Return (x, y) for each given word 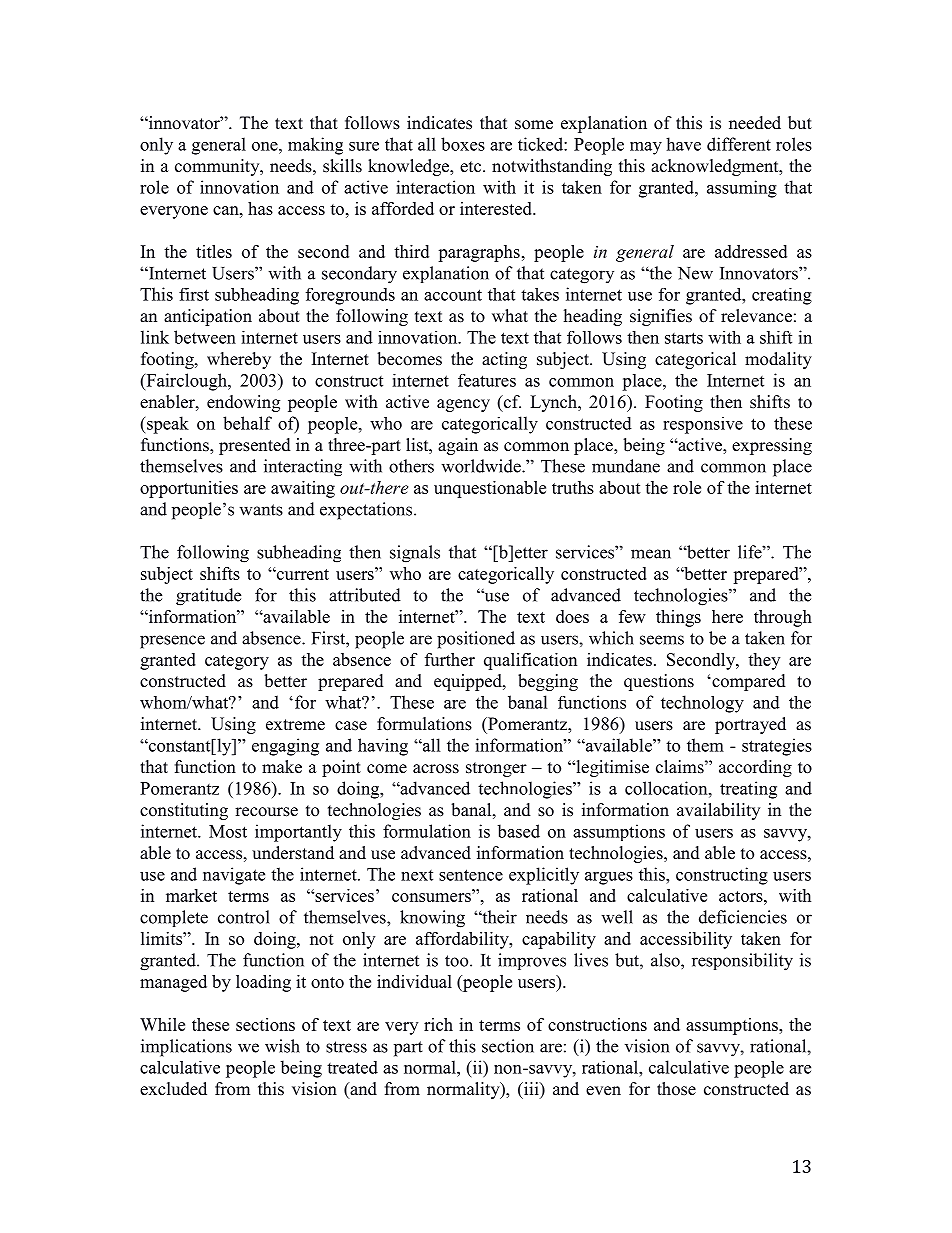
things (678, 618)
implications (186, 1048)
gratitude (208, 597)
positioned (476, 640)
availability (718, 811)
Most (228, 831)
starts (684, 338)
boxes (463, 144)
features (487, 380)
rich (438, 1024)
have (683, 144)
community (218, 167)
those (676, 1089)
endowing (243, 403)
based (518, 831)
